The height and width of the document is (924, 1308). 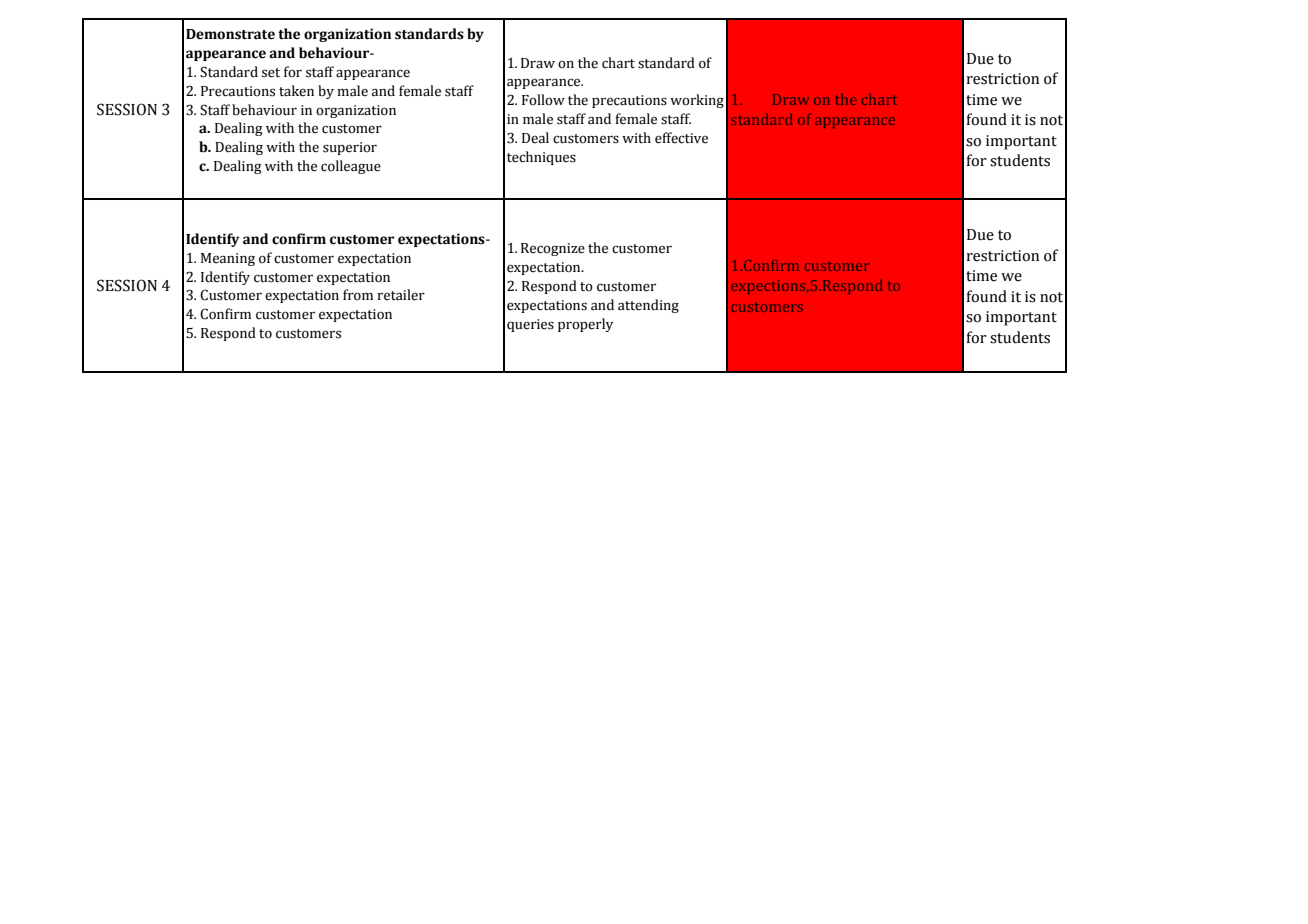 I want to click on superior, so click(x=350, y=148).
